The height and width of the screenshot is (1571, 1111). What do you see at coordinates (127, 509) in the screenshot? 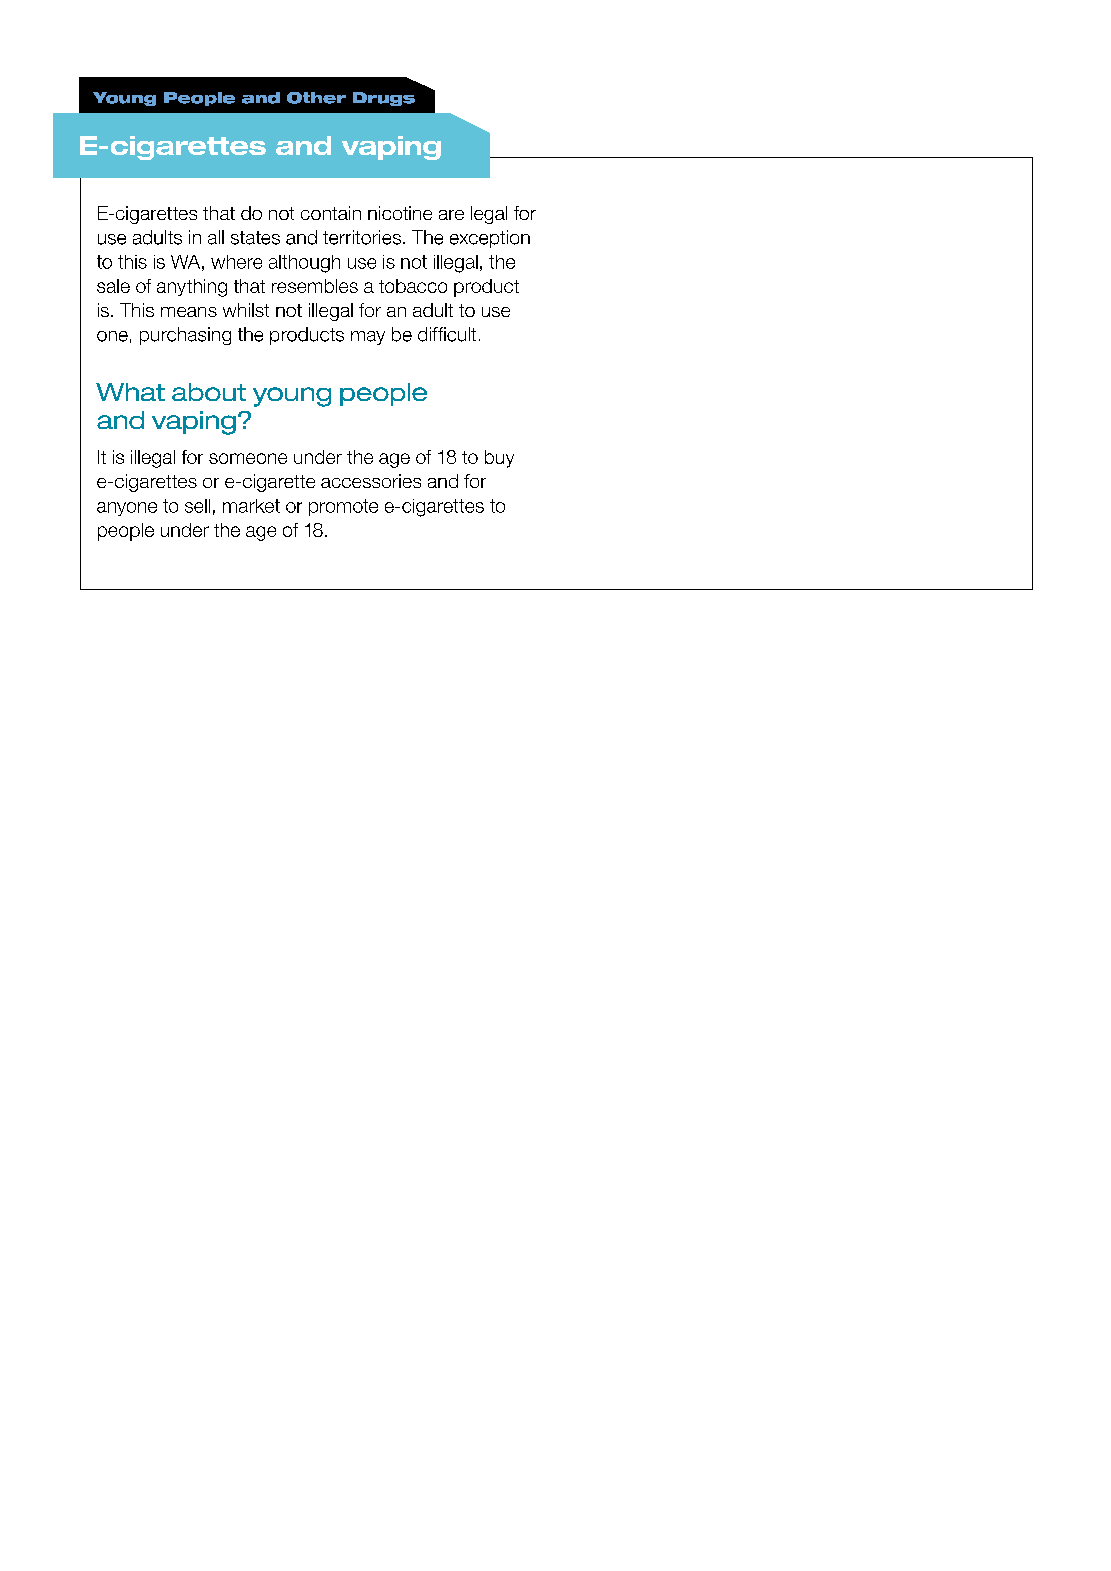
I see `anyone` at bounding box center [127, 509].
